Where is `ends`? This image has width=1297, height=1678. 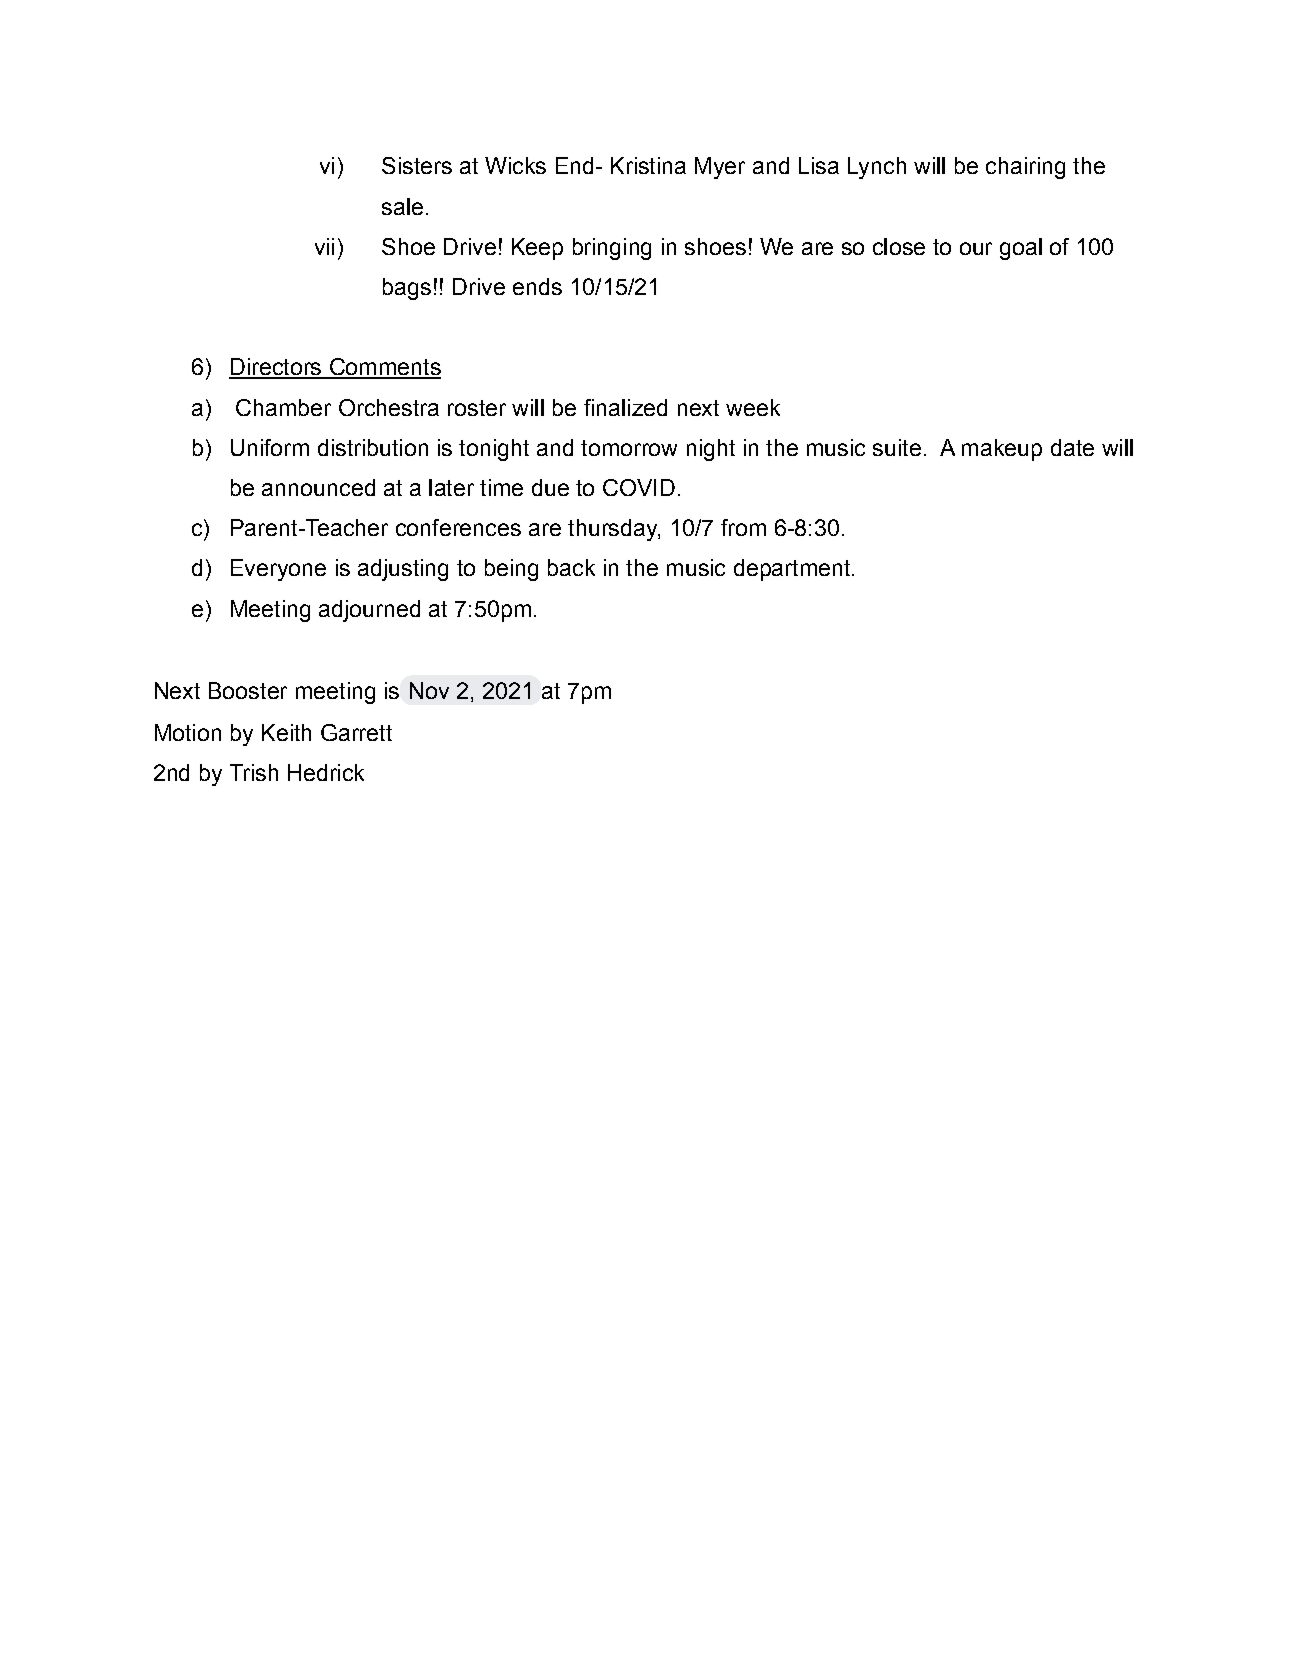
ends is located at coordinates (537, 286).
